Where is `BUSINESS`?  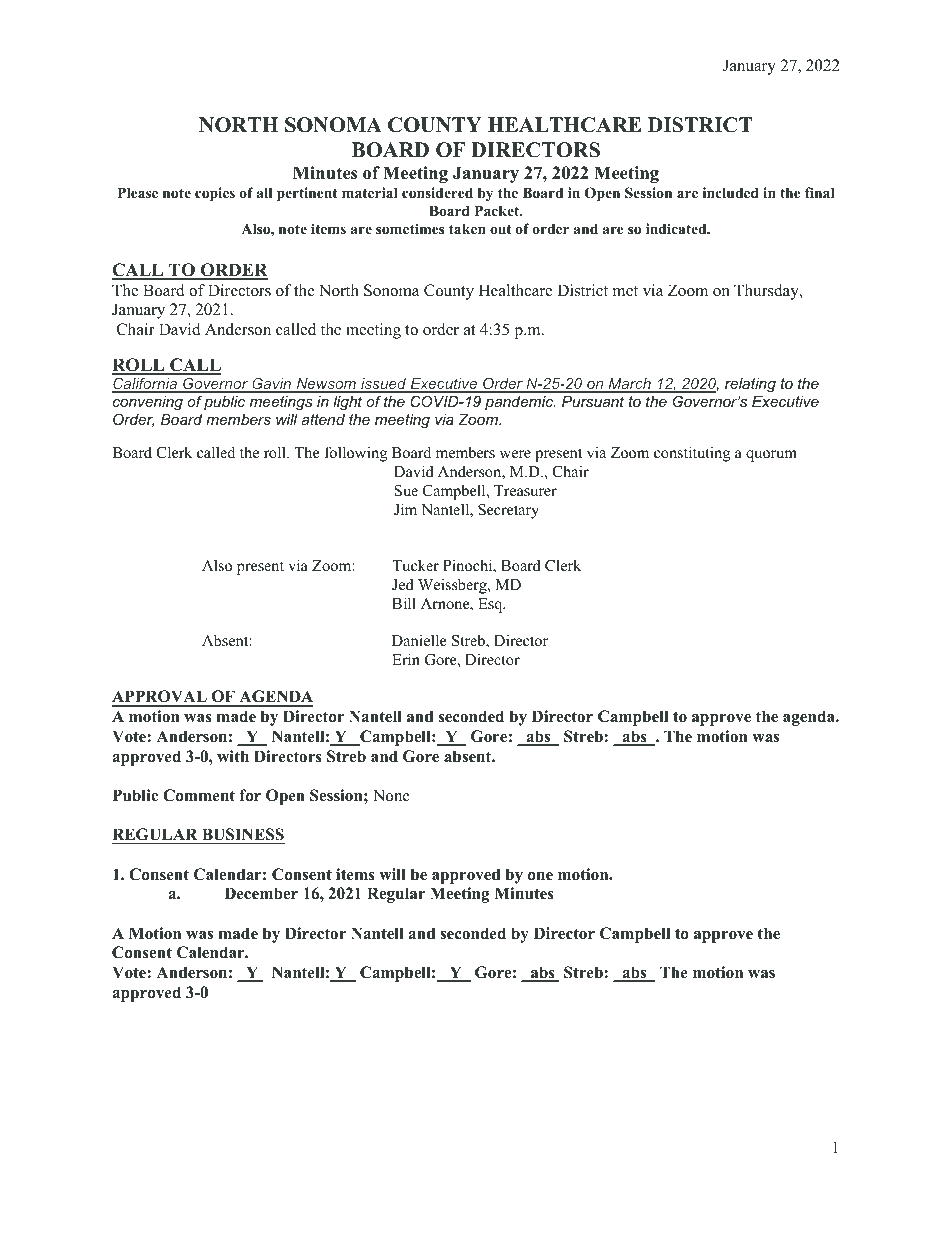
BUSINESS is located at coordinates (242, 836).
